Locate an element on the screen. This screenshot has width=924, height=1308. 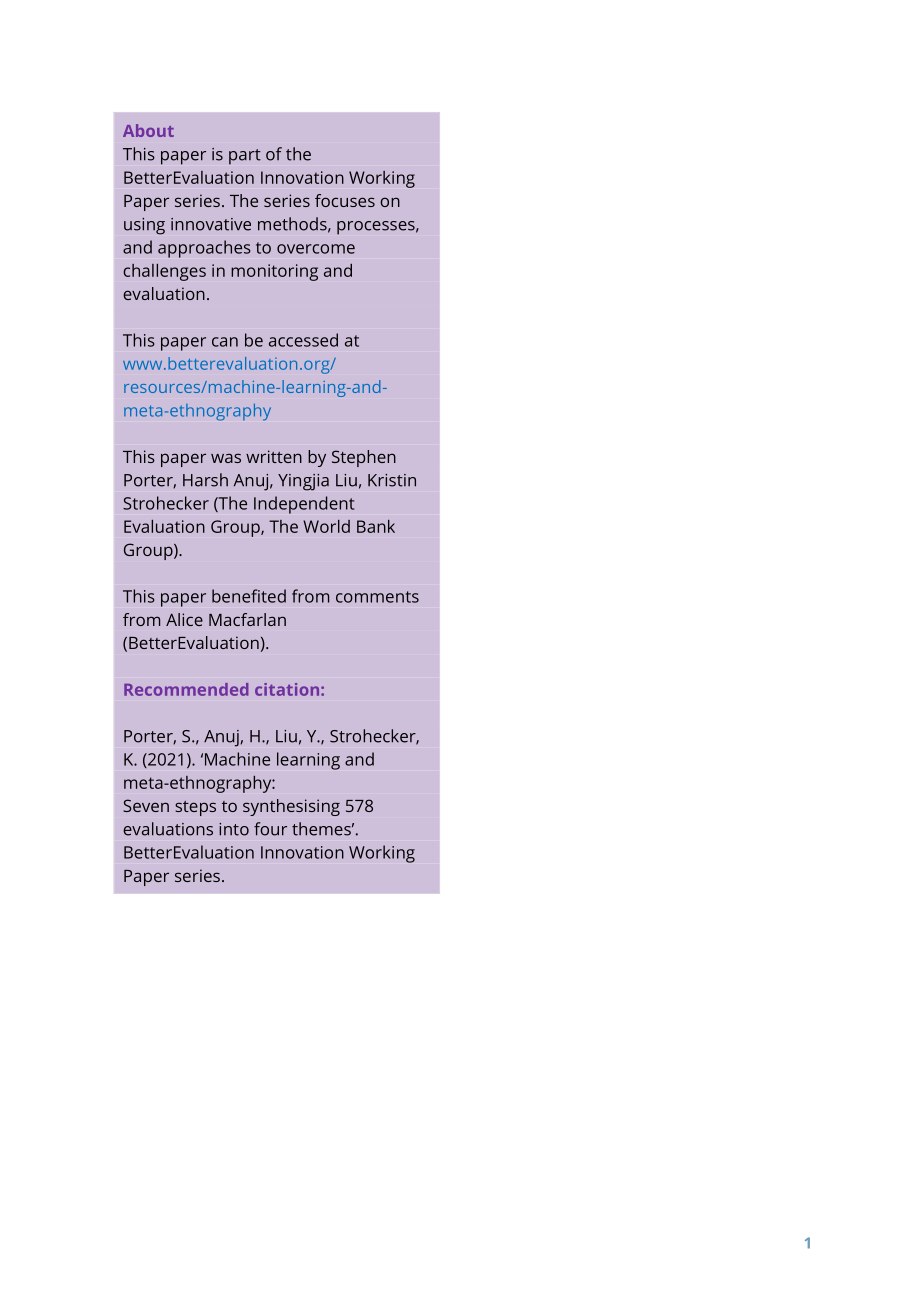
Alice is located at coordinates (184, 619).
